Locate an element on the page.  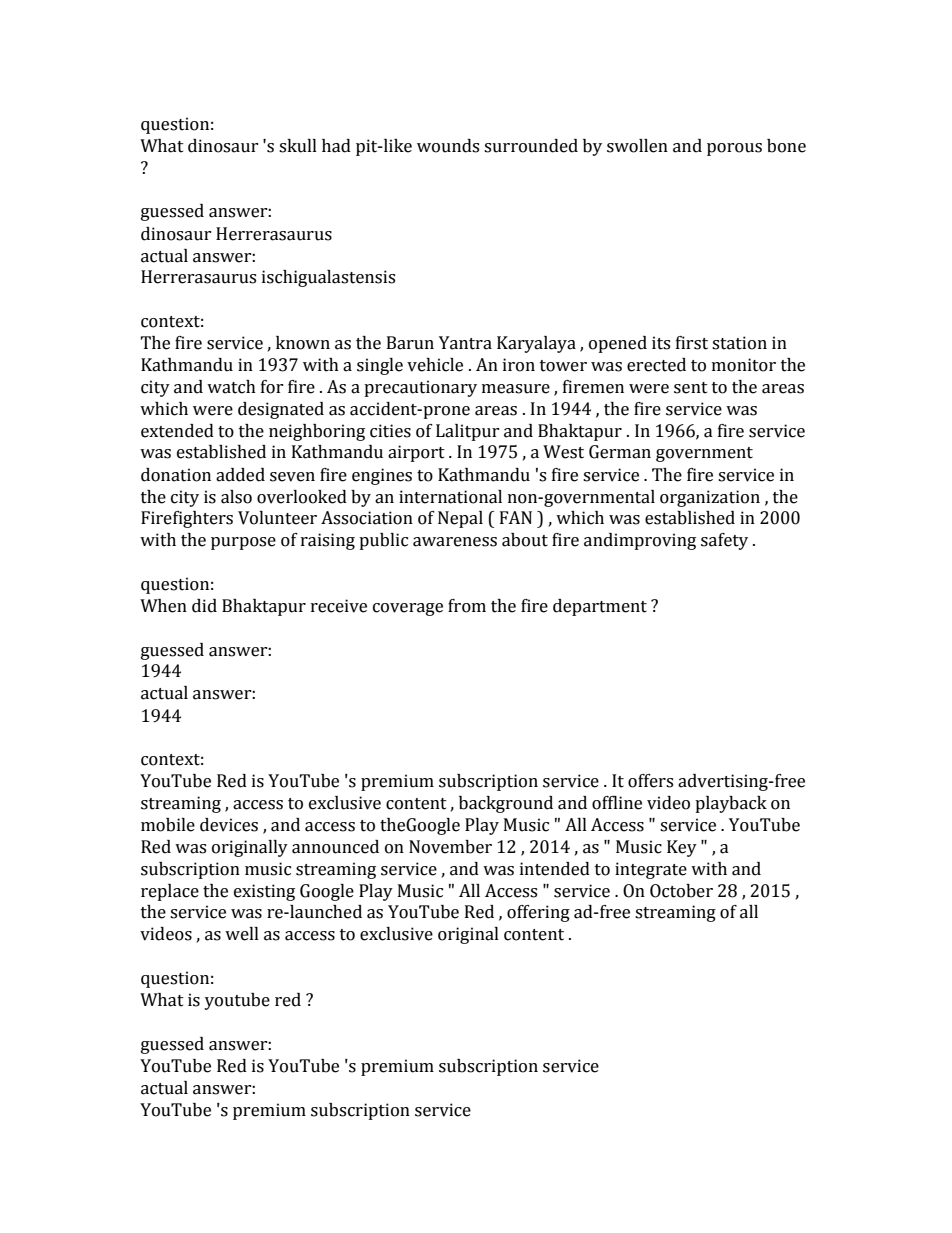
safety is located at coordinates (724, 541).
